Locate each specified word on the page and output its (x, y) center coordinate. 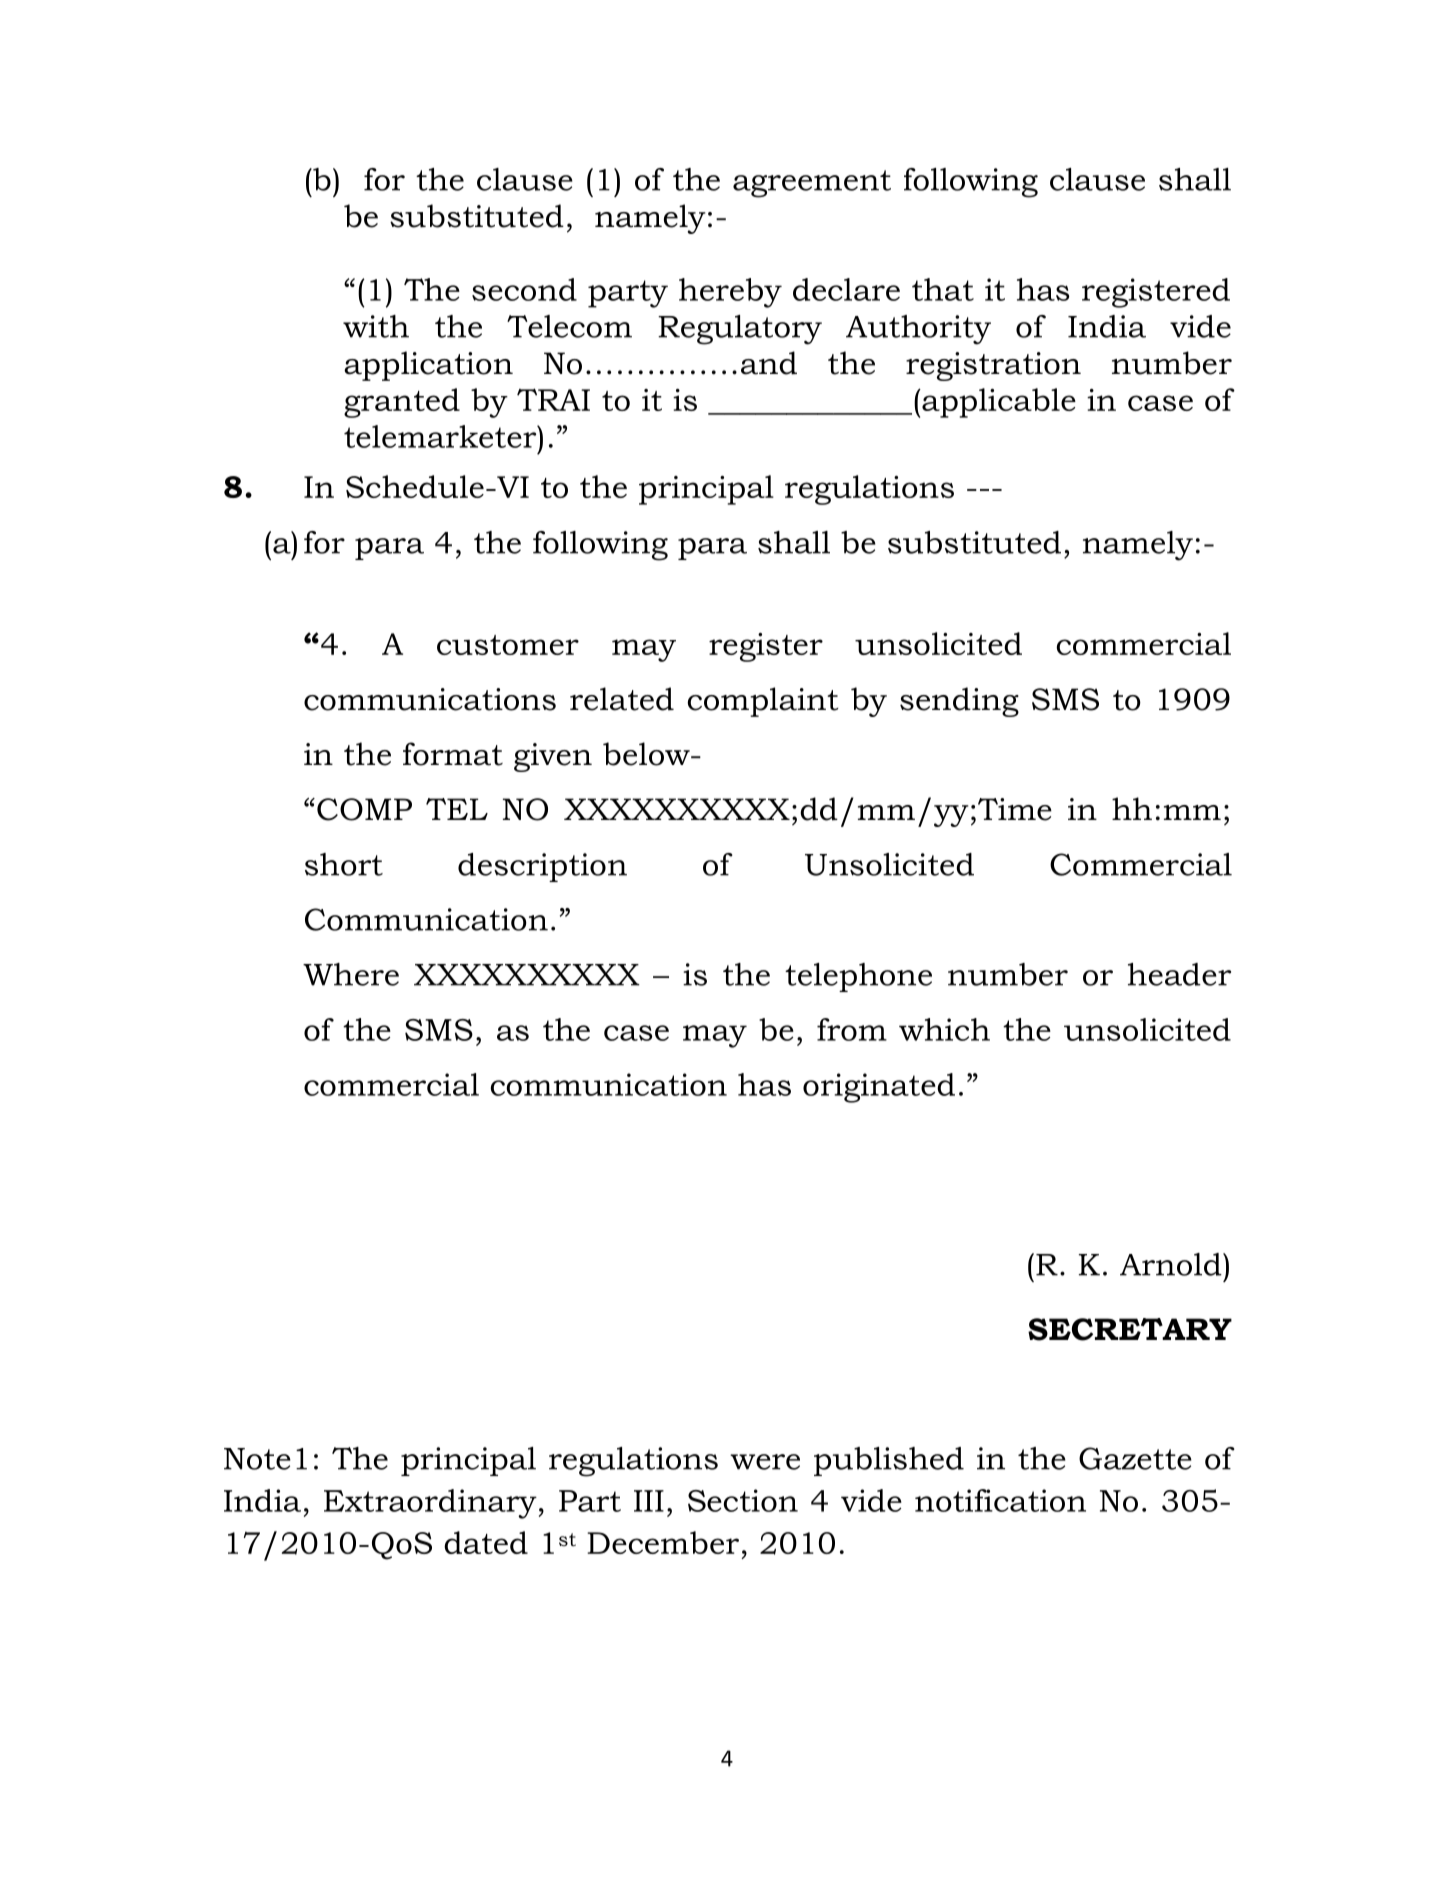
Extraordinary (430, 1504)
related (622, 699)
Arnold (1172, 1264)
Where (351, 974)
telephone (858, 977)
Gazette (1135, 1458)
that (943, 289)
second (524, 289)
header (1179, 974)
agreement (812, 184)
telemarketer (441, 436)
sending (959, 702)
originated (879, 1088)
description (542, 867)
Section (743, 1500)
